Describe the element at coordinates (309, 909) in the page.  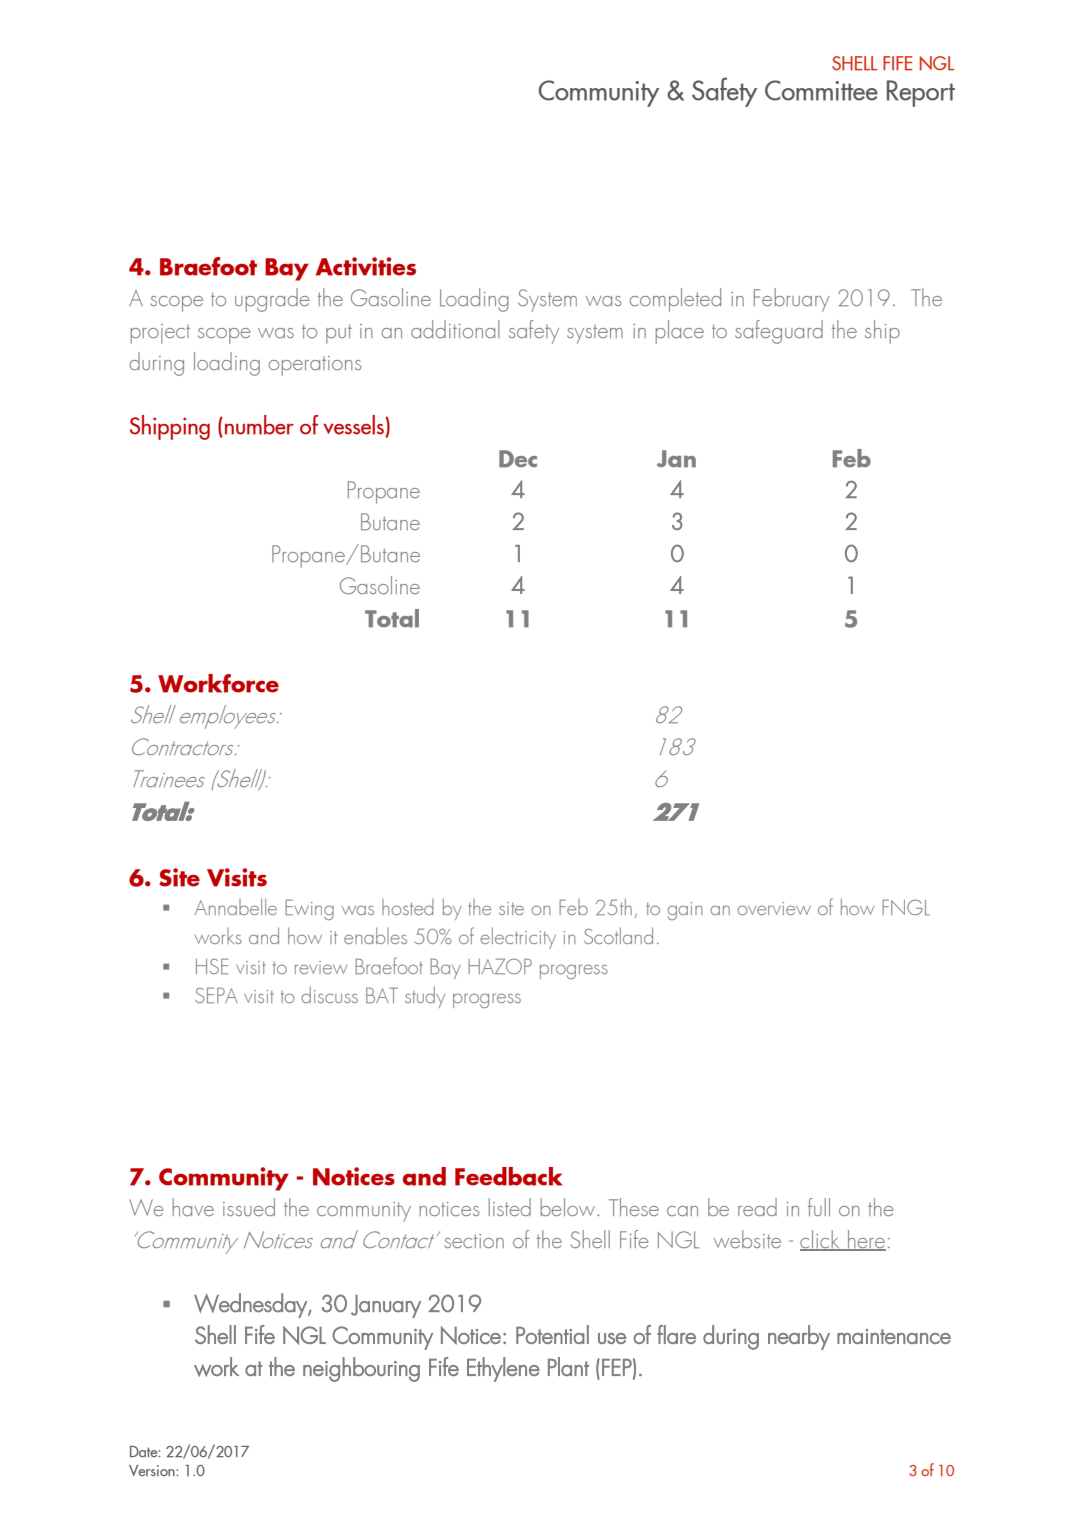
I see `Ewing` at that location.
